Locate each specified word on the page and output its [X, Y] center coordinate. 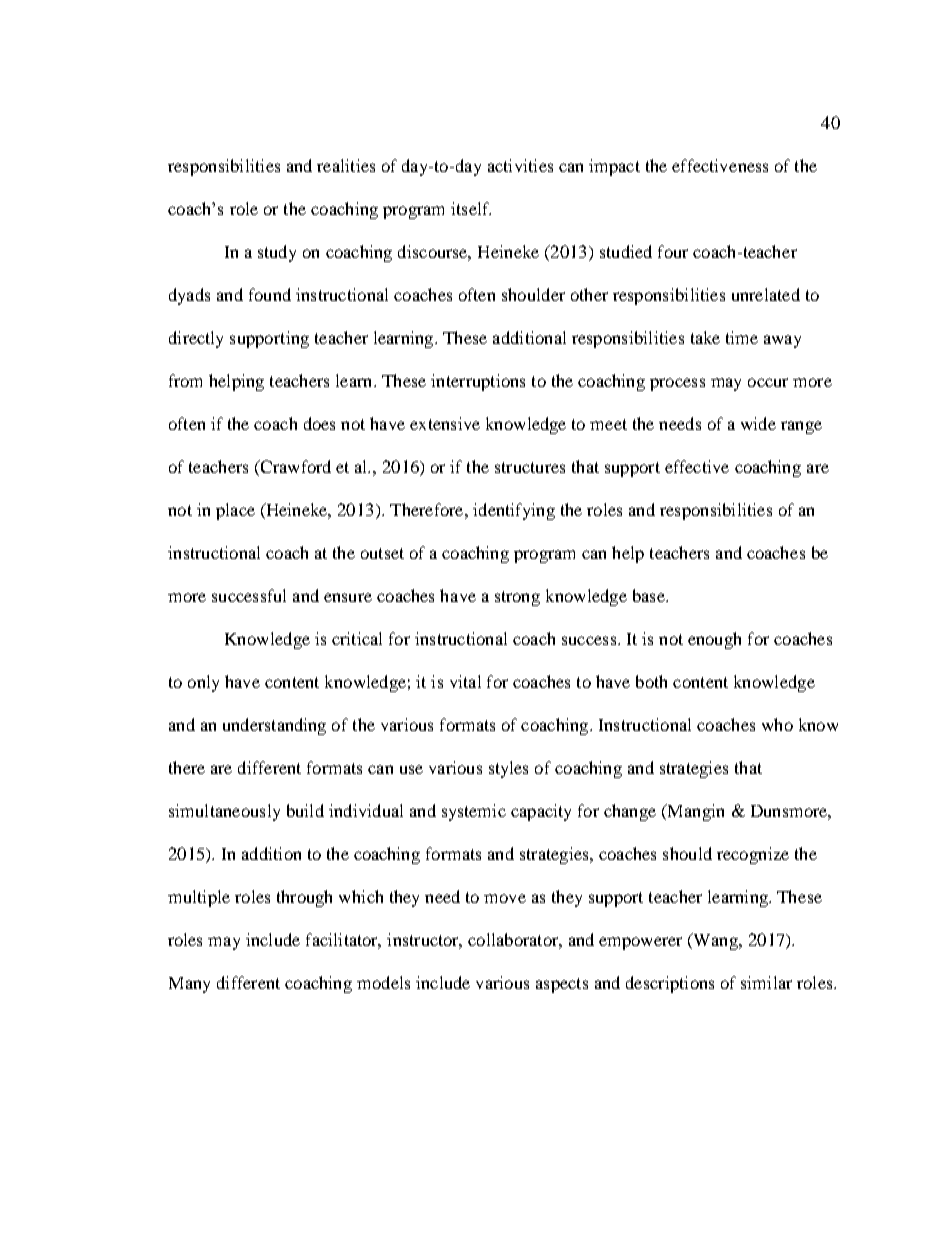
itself [471, 208]
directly [196, 339]
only [203, 683]
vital [465, 681]
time [742, 337]
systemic [474, 812]
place [235, 511]
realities [346, 165]
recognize [753, 855]
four [673, 251]
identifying [514, 511]
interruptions [478, 382]
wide [758, 423]
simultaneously [224, 812]
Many [189, 985]
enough [714, 640]
